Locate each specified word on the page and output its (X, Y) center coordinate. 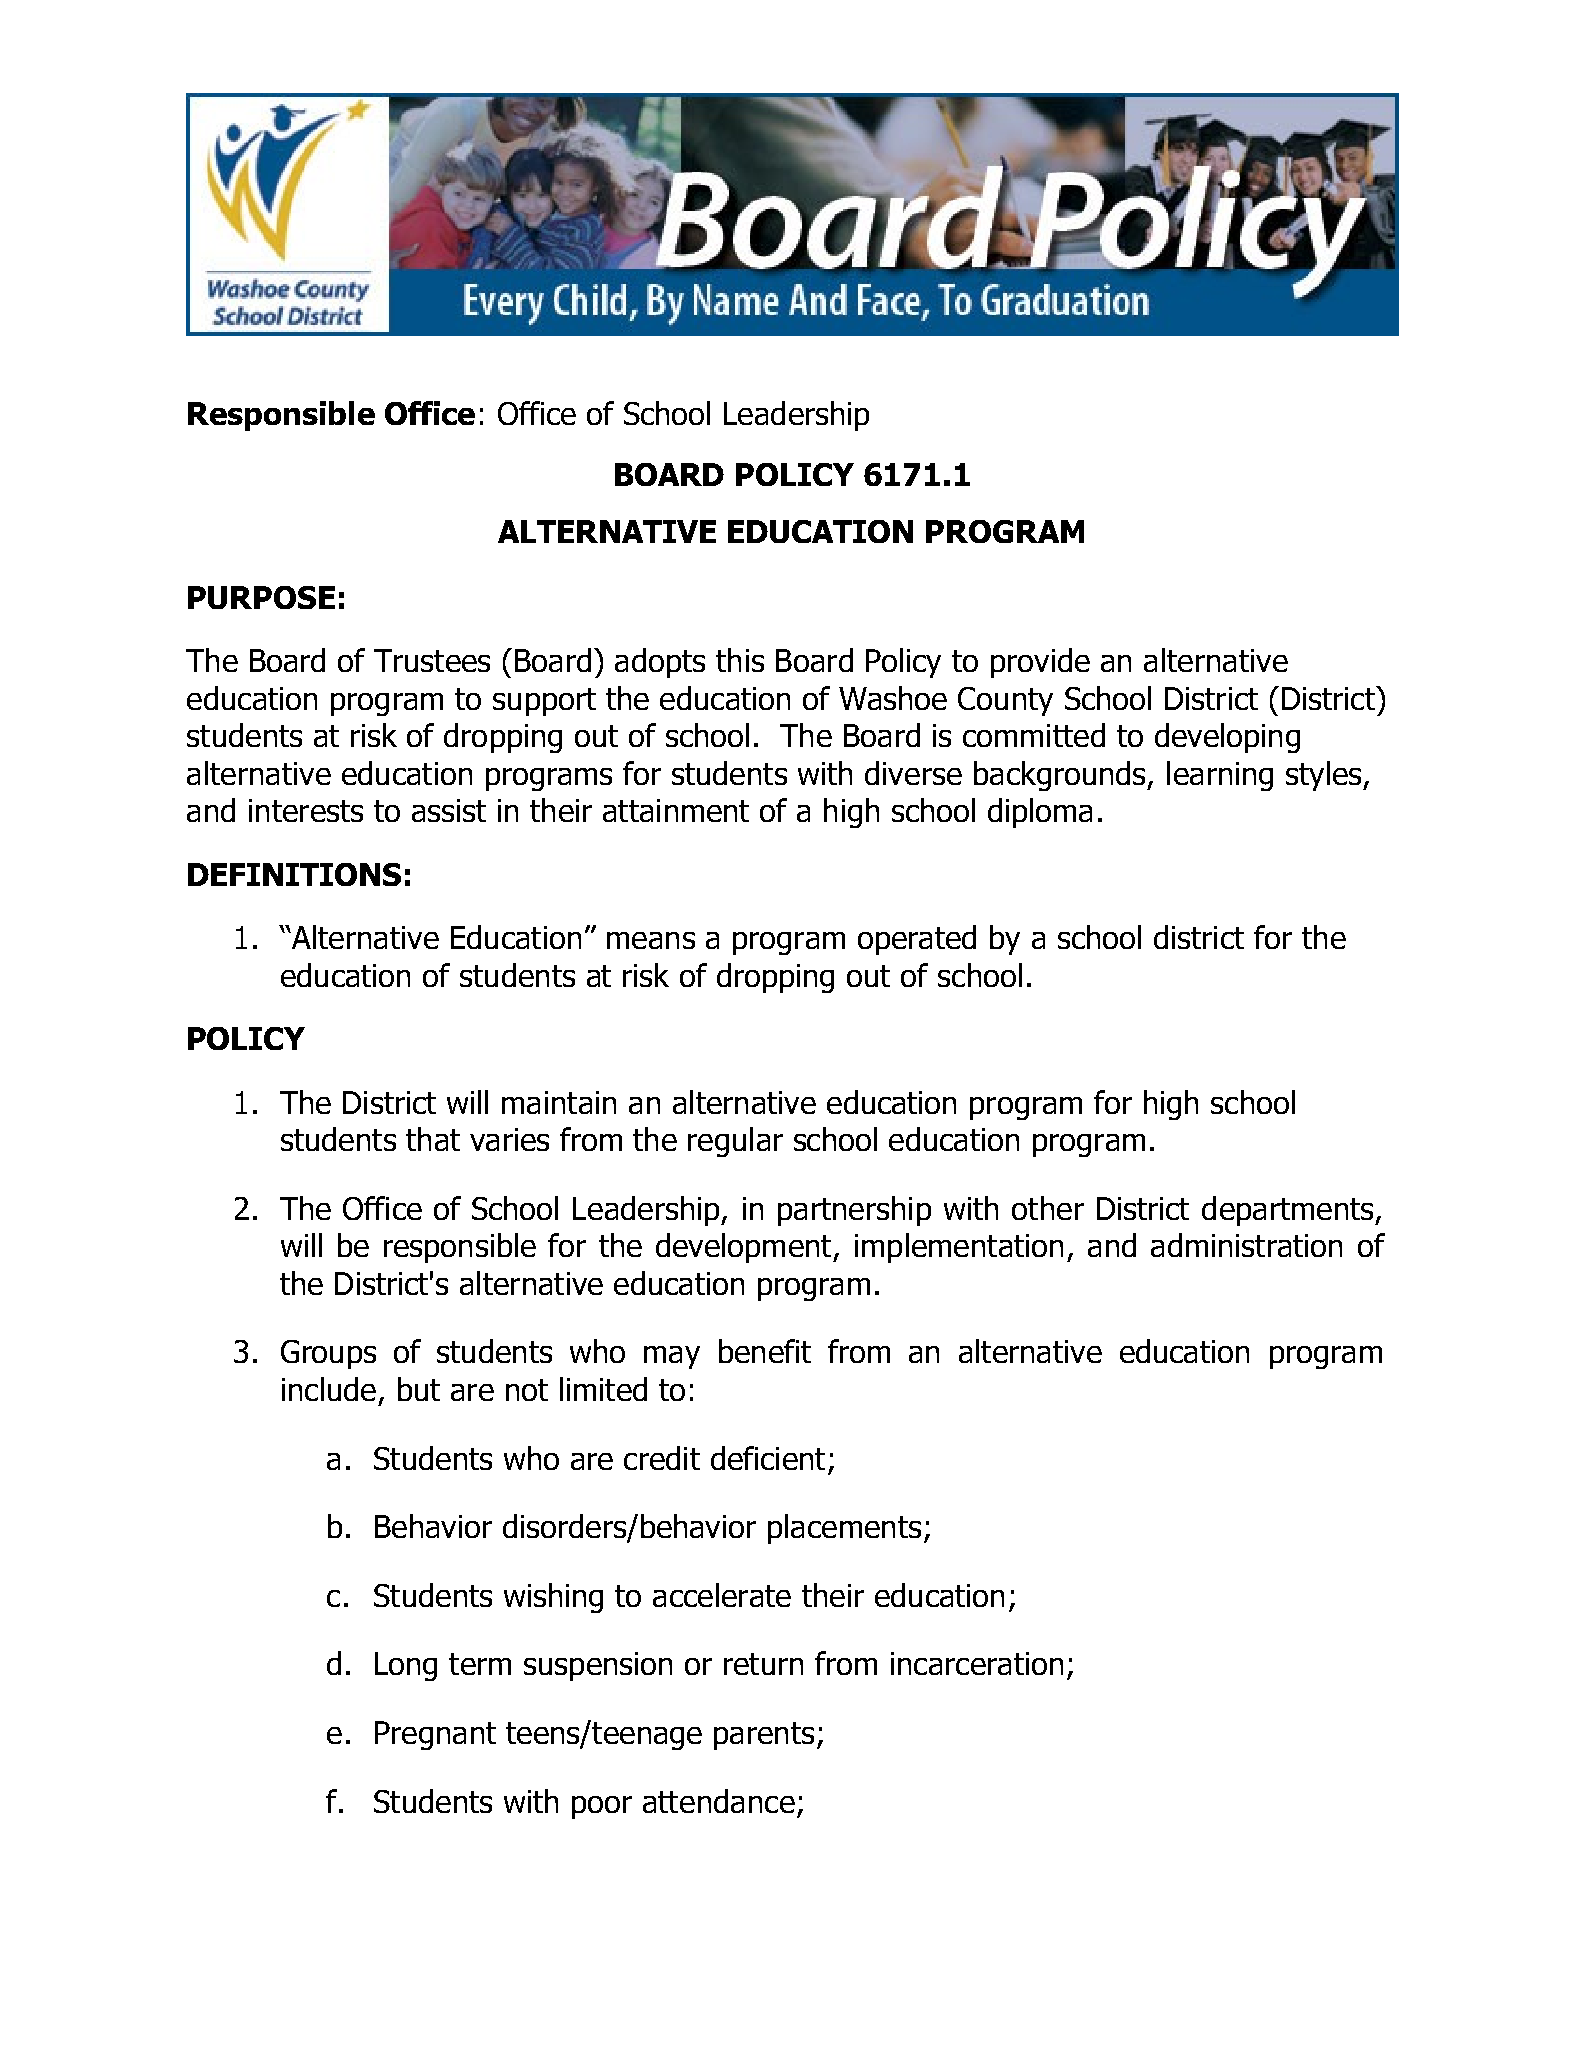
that (433, 1139)
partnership (854, 1211)
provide (1040, 663)
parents (764, 1736)
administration (1246, 1245)
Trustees (432, 660)
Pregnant (435, 1735)
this (740, 660)
